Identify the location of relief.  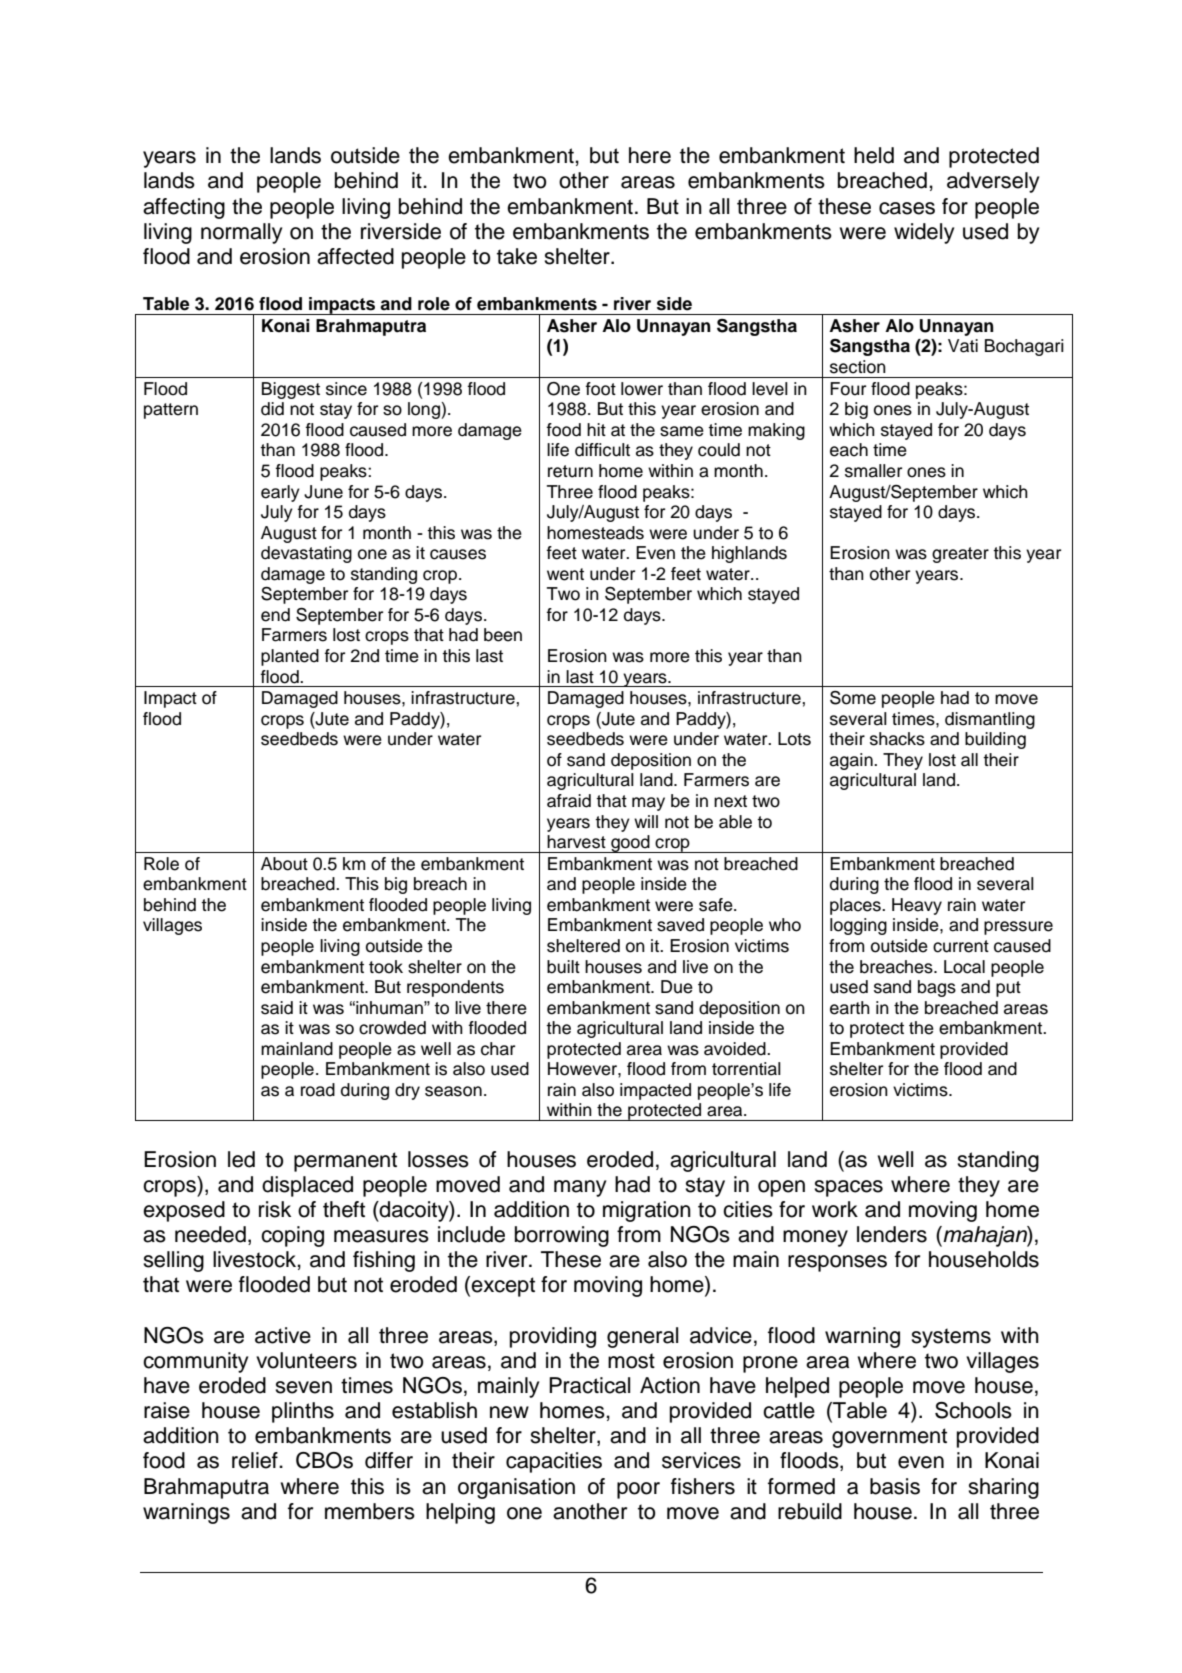
(256, 1460).
